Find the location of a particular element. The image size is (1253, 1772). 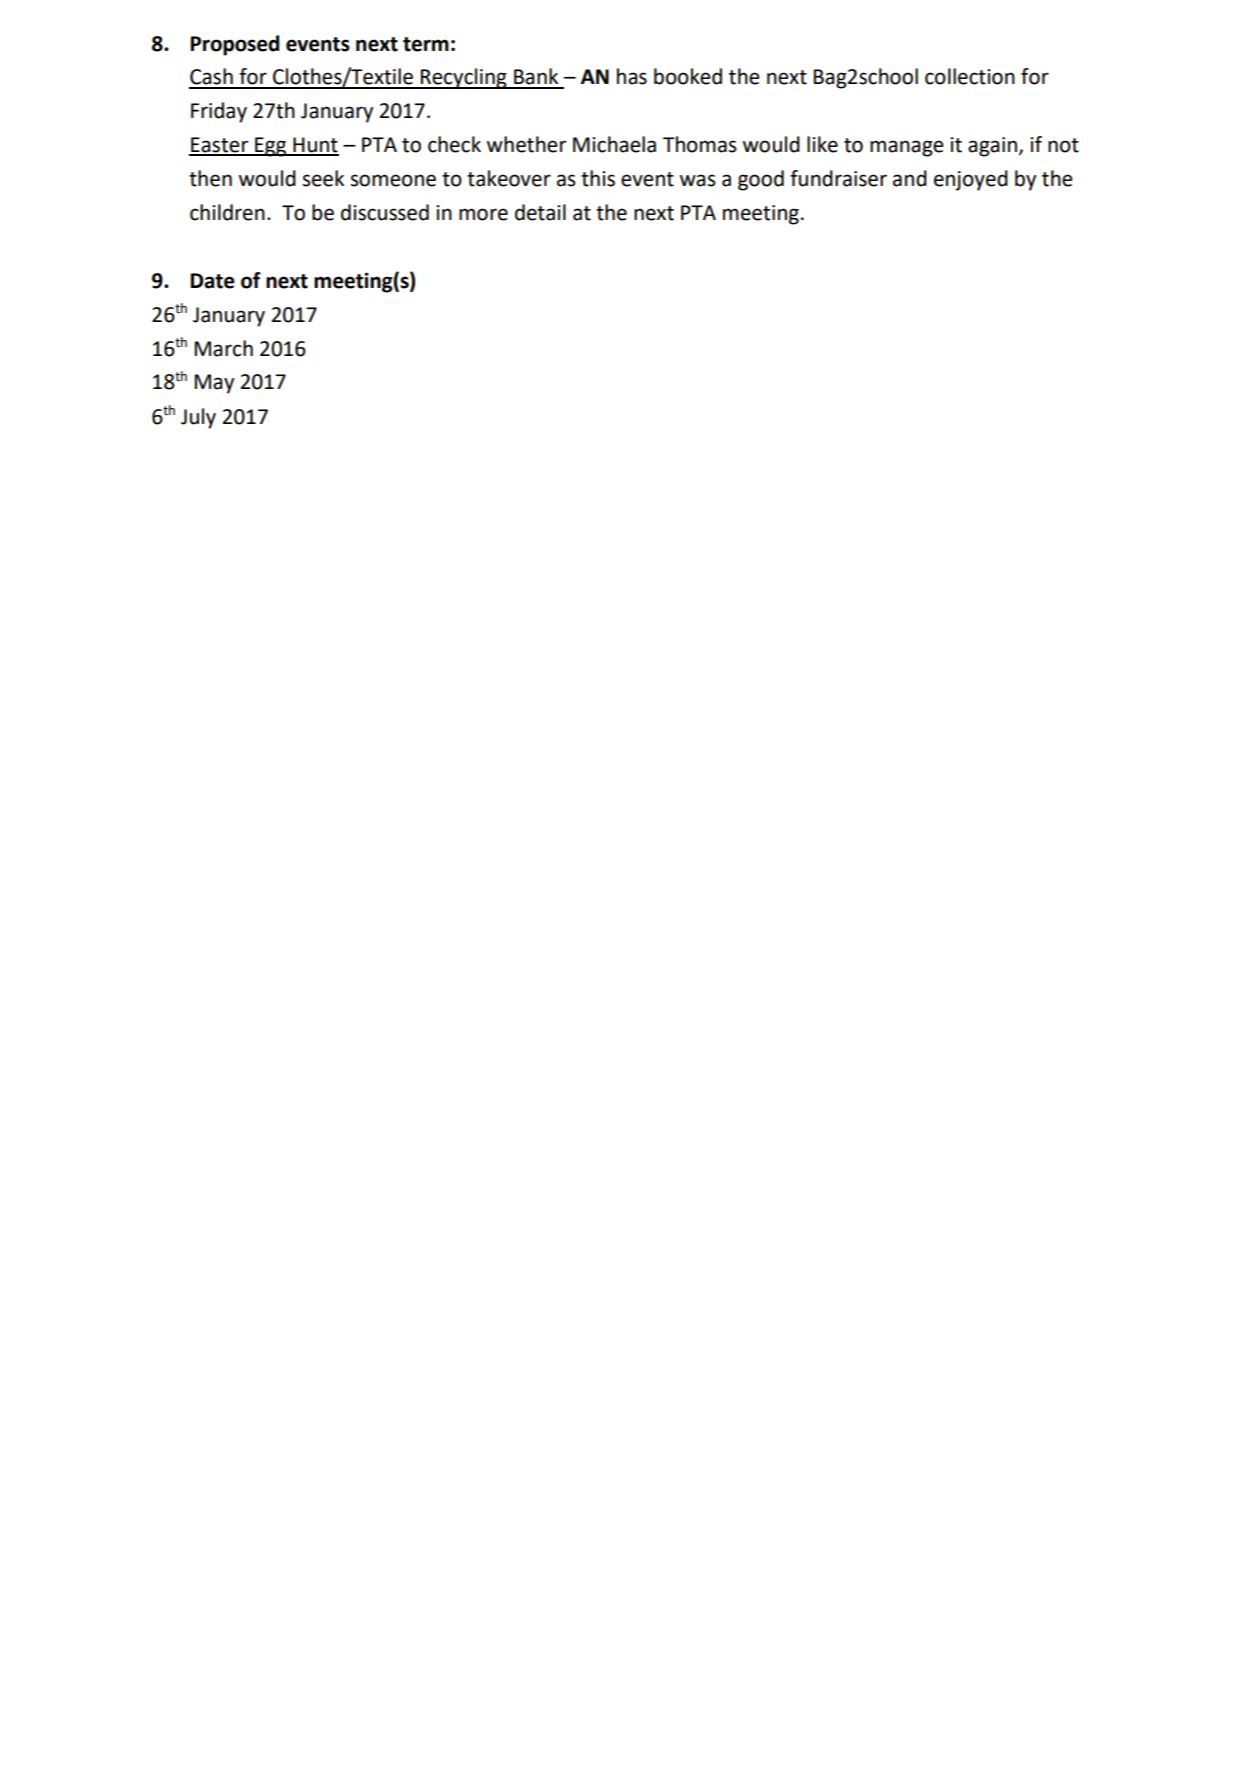

this is located at coordinates (598, 178).
